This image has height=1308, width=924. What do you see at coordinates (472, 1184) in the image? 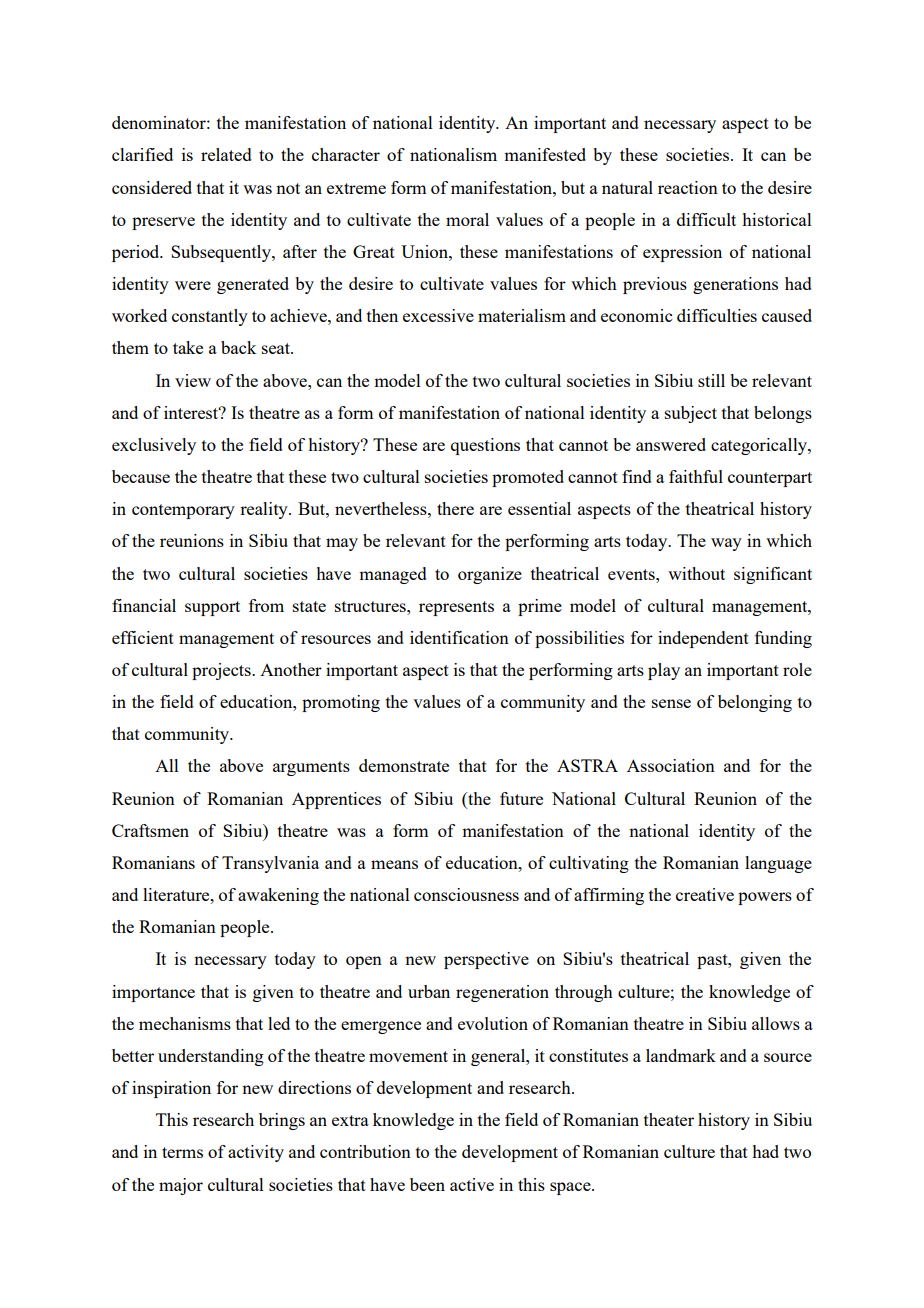
I see `active` at bounding box center [472, 1184].
